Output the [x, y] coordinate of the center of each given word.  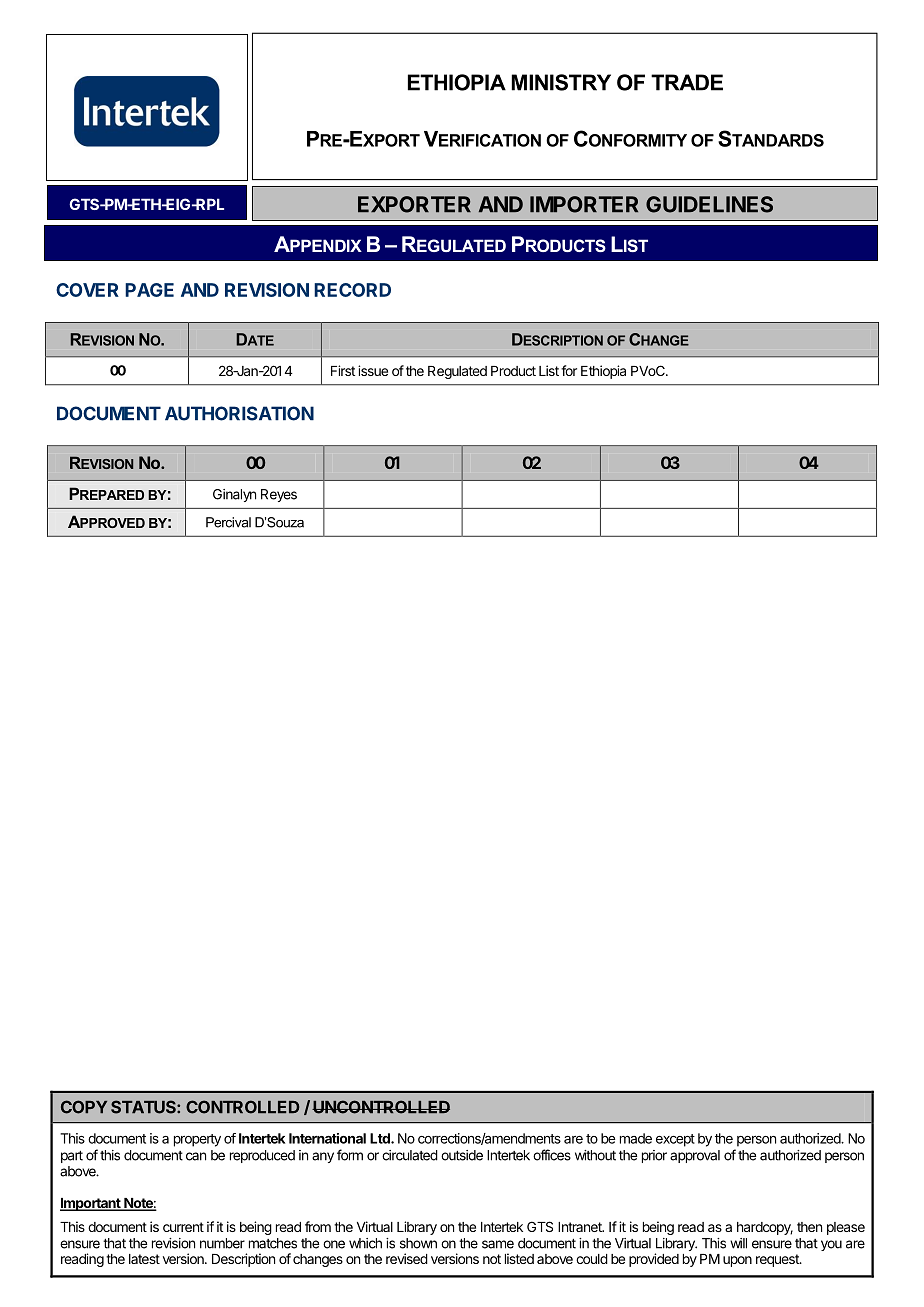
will [738, 1243]
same [498, 1244]
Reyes [279, 495]
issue [373, 370]
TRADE [687, 82]
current [183, 1227]
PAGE [149, 290]
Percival [228, 522]
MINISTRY [561, 82]
